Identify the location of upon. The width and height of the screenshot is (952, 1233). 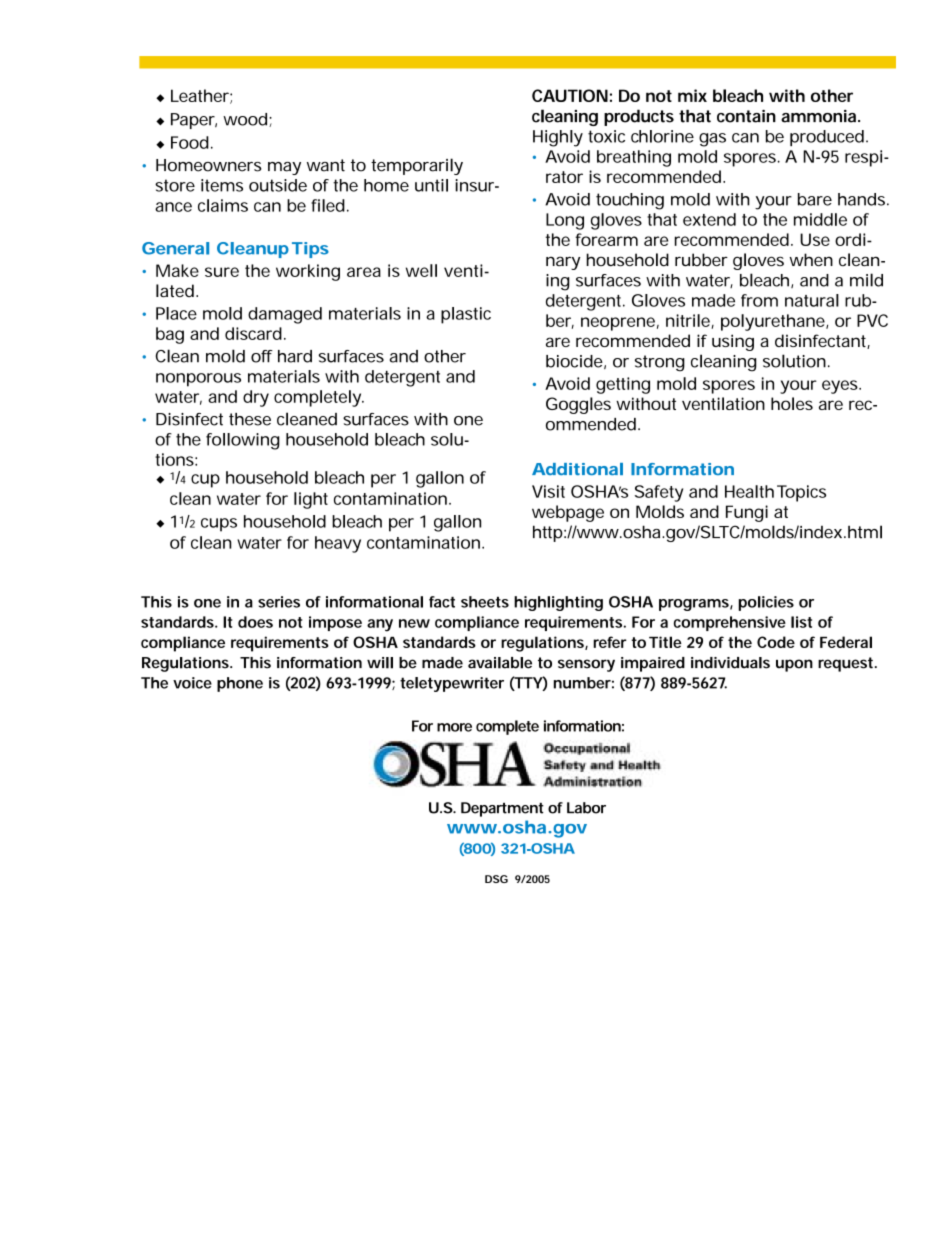
(794, 665).
